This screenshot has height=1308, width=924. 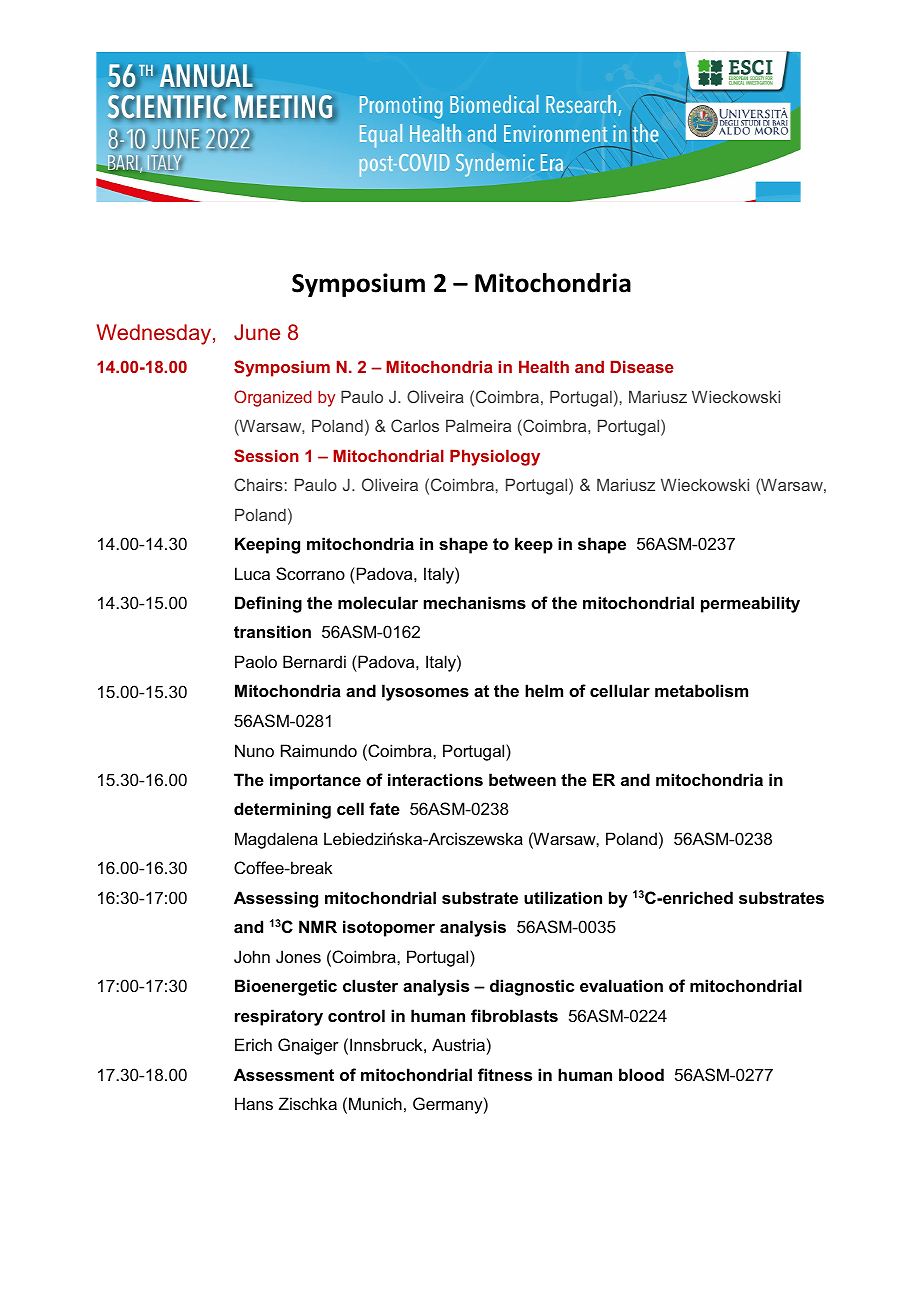 I want to click on Health, so click(x=544, y=366).
